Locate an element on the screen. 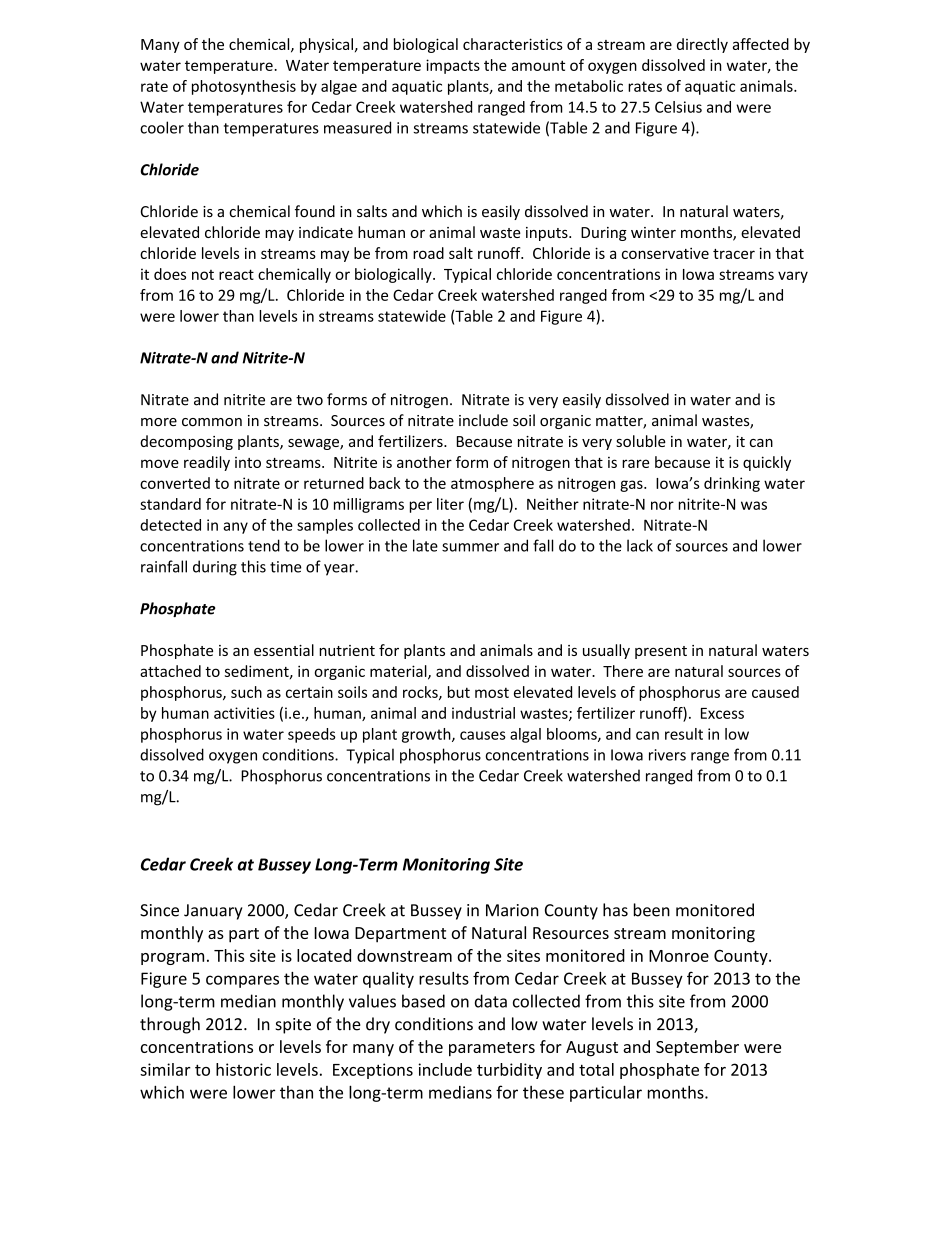 The height and width of the screenshot is (1233, 952). directly is located at coordinates (702, 45).
